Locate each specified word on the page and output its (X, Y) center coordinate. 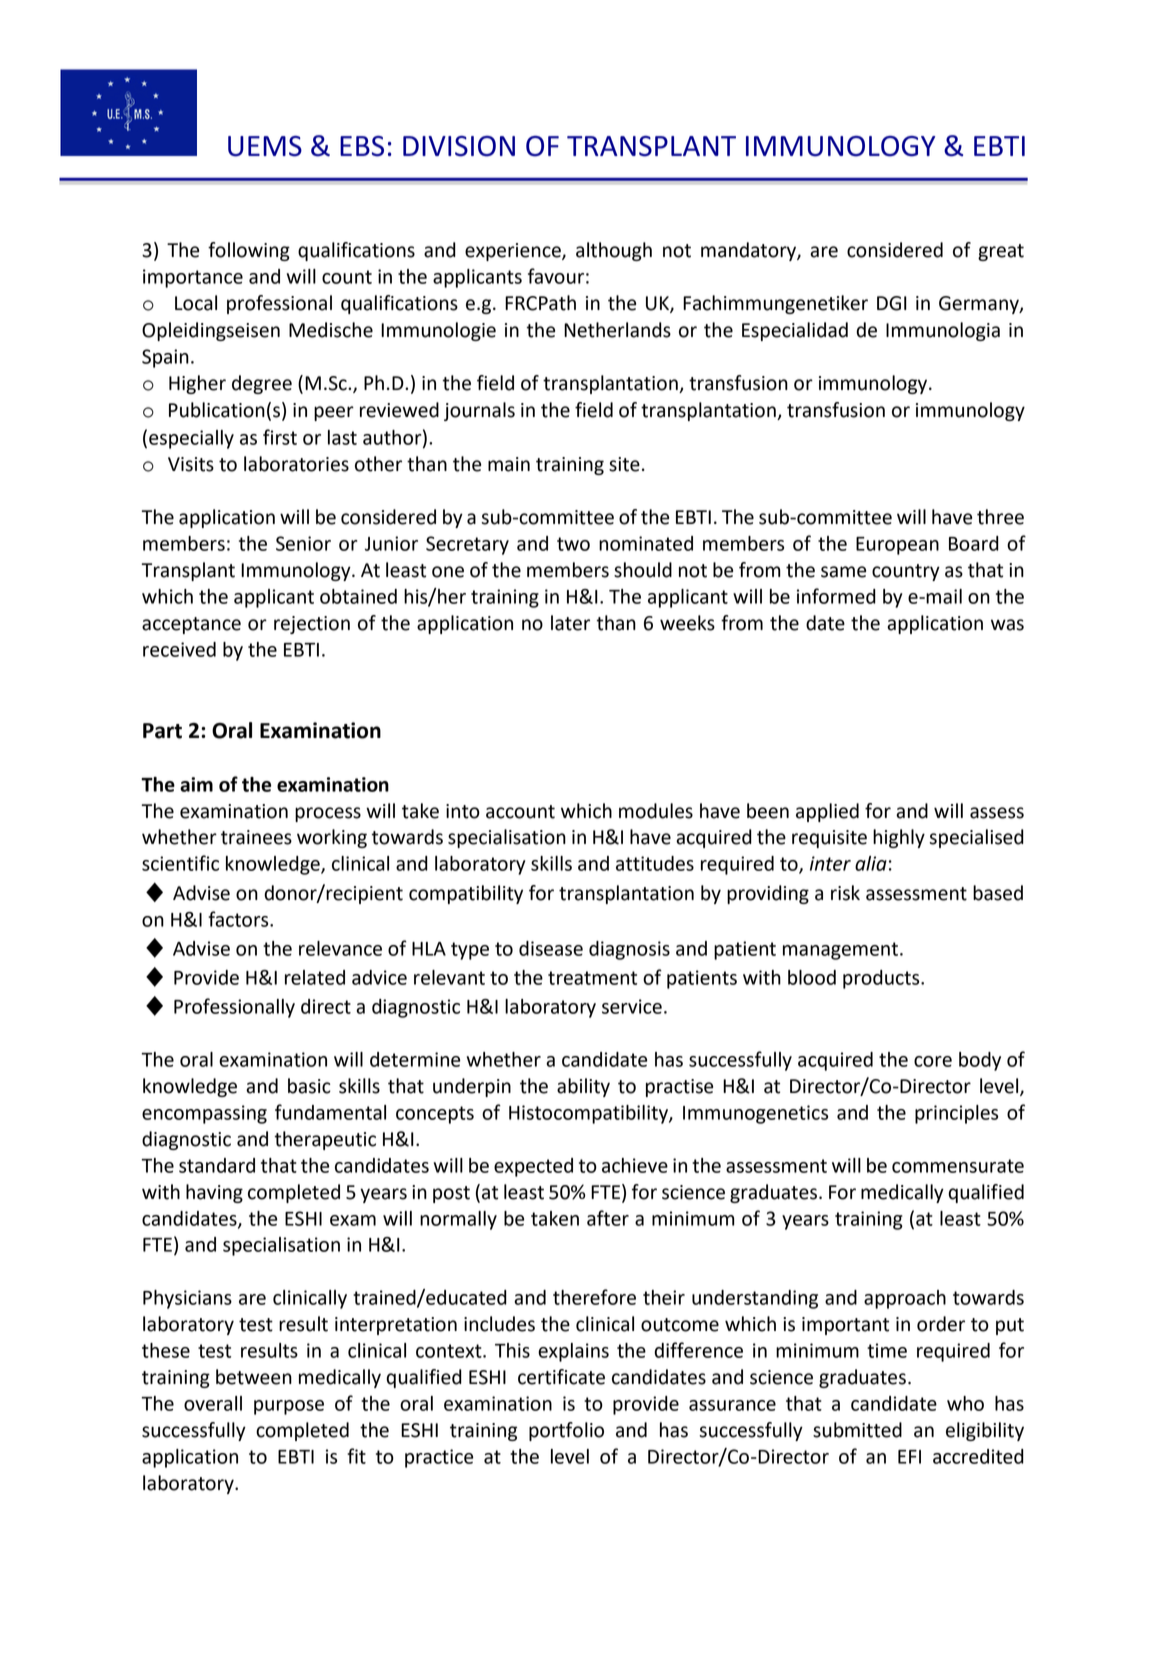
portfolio (566, 1431)
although (614, 251)
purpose (289, 1407)
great (1001, 252)
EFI (909, 1457)
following (249, 251)
